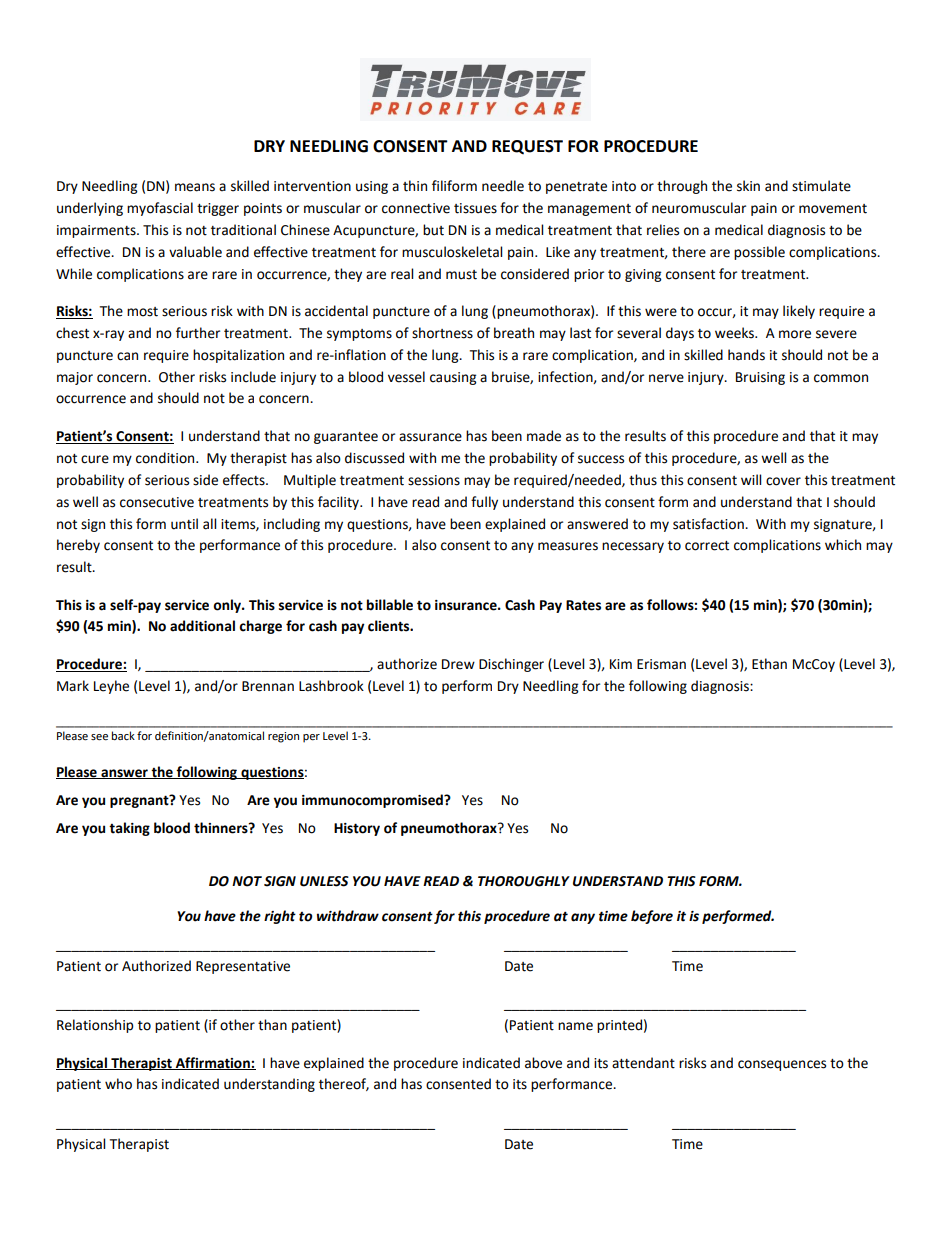  I want to click on additional, so click(202, 626).
